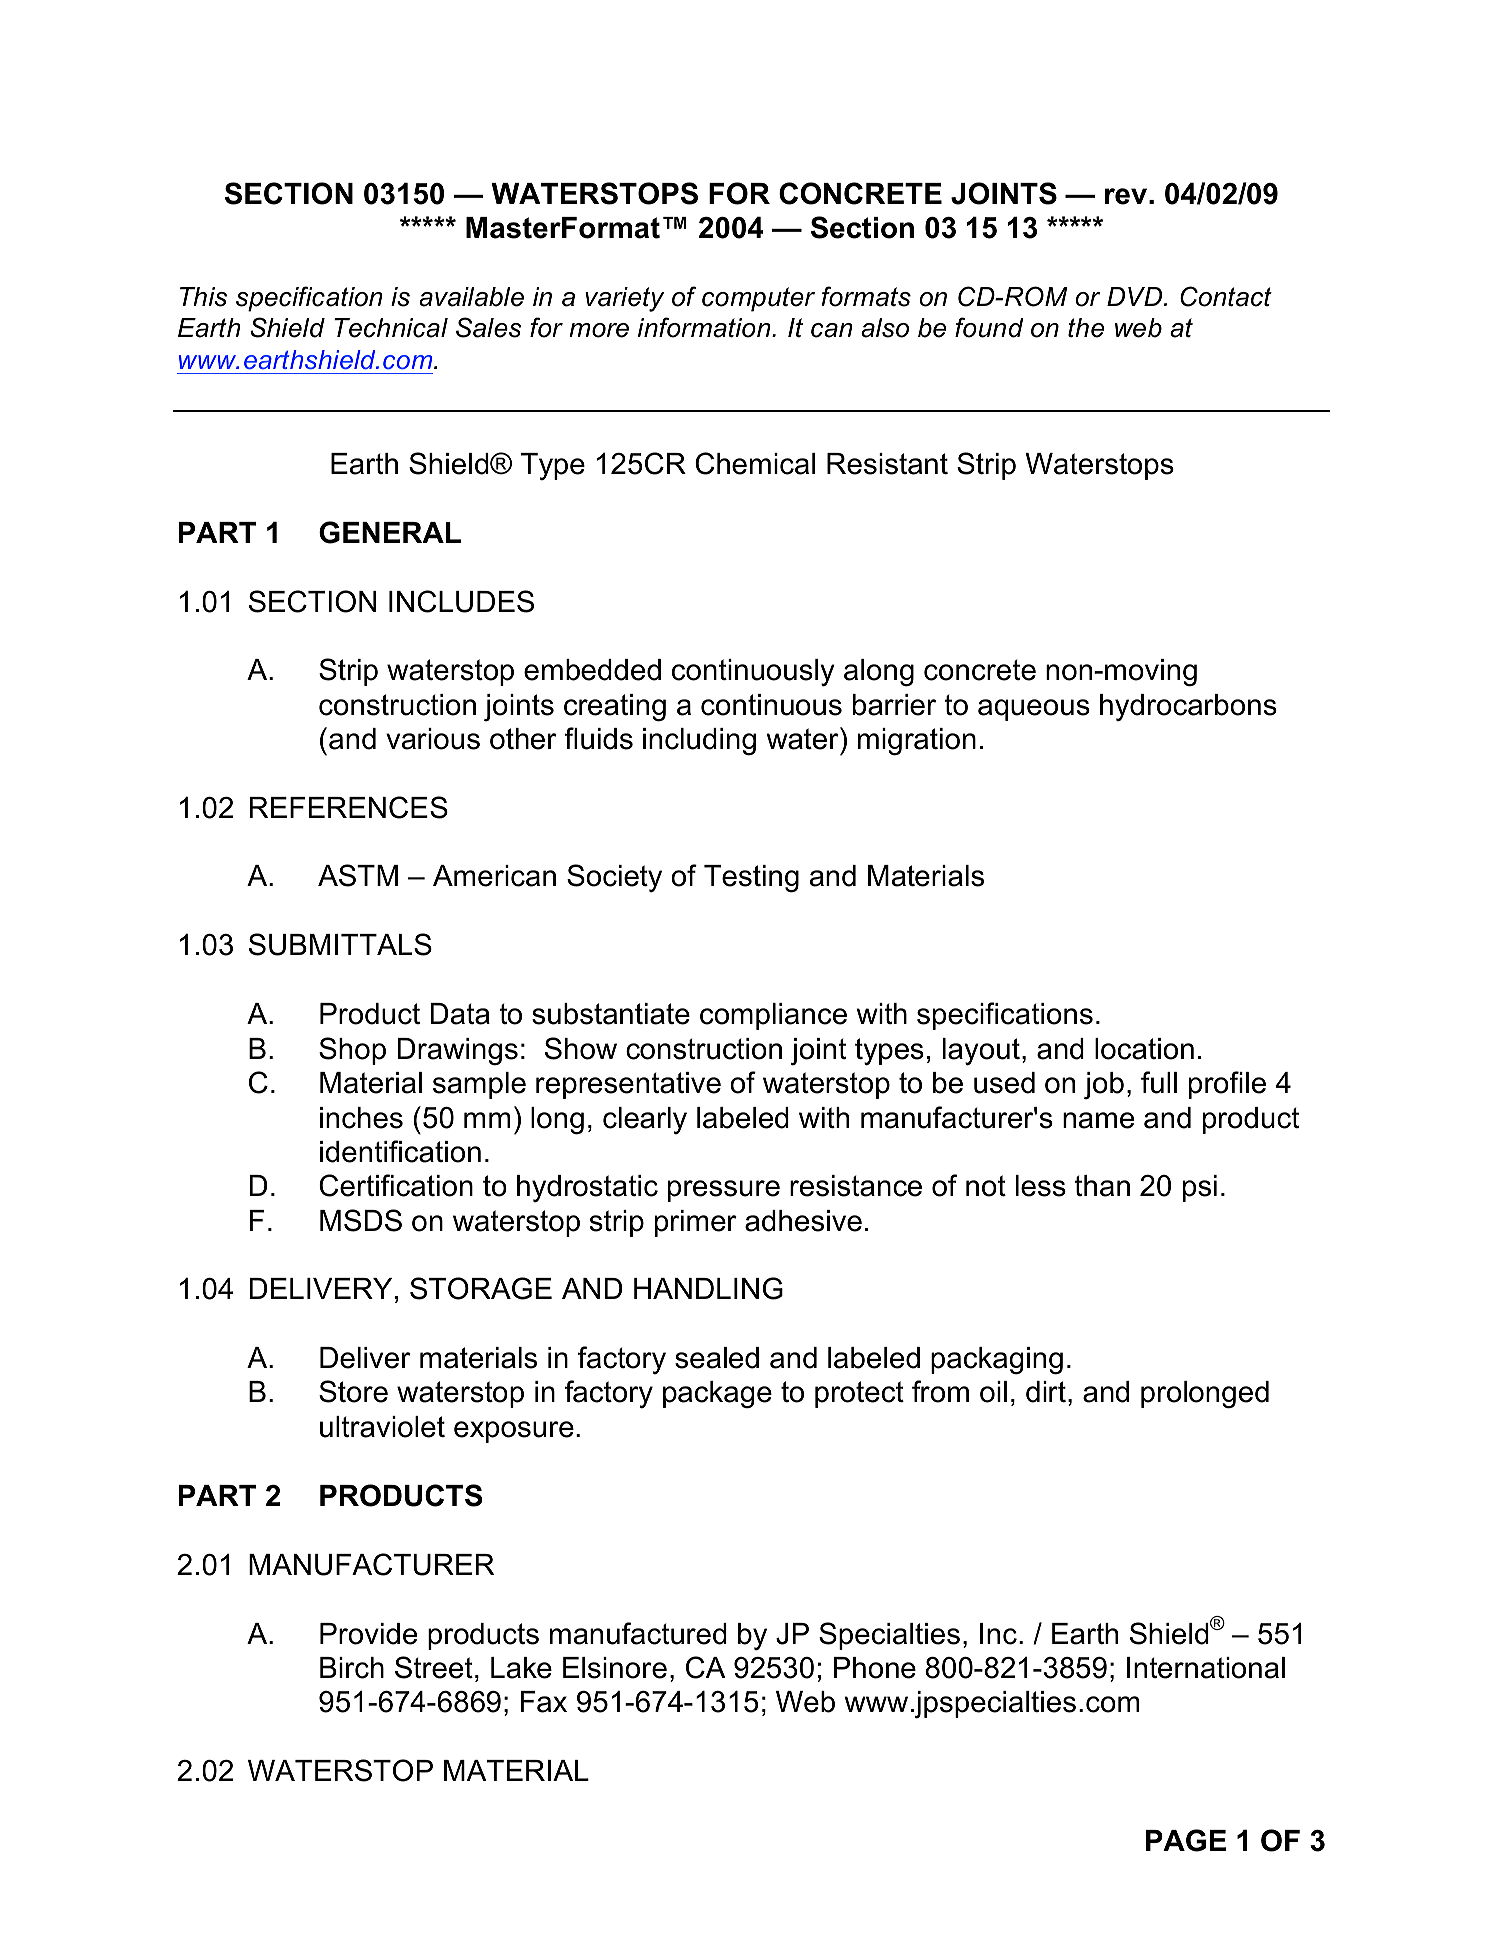  I want to click on Shop, so click(352, 1051).
